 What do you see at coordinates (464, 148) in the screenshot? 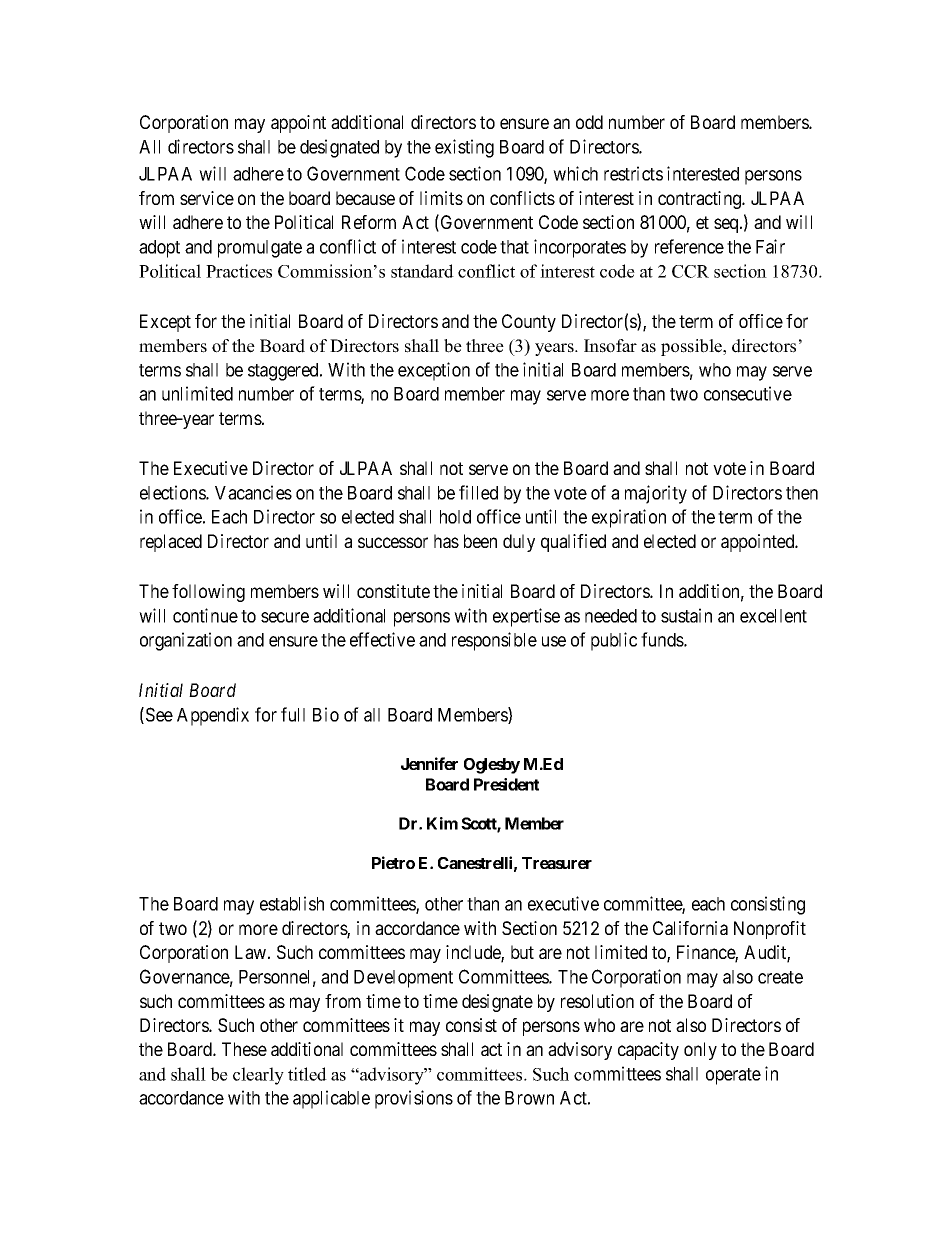
I see `existing` at bounding box center [464, 148].
